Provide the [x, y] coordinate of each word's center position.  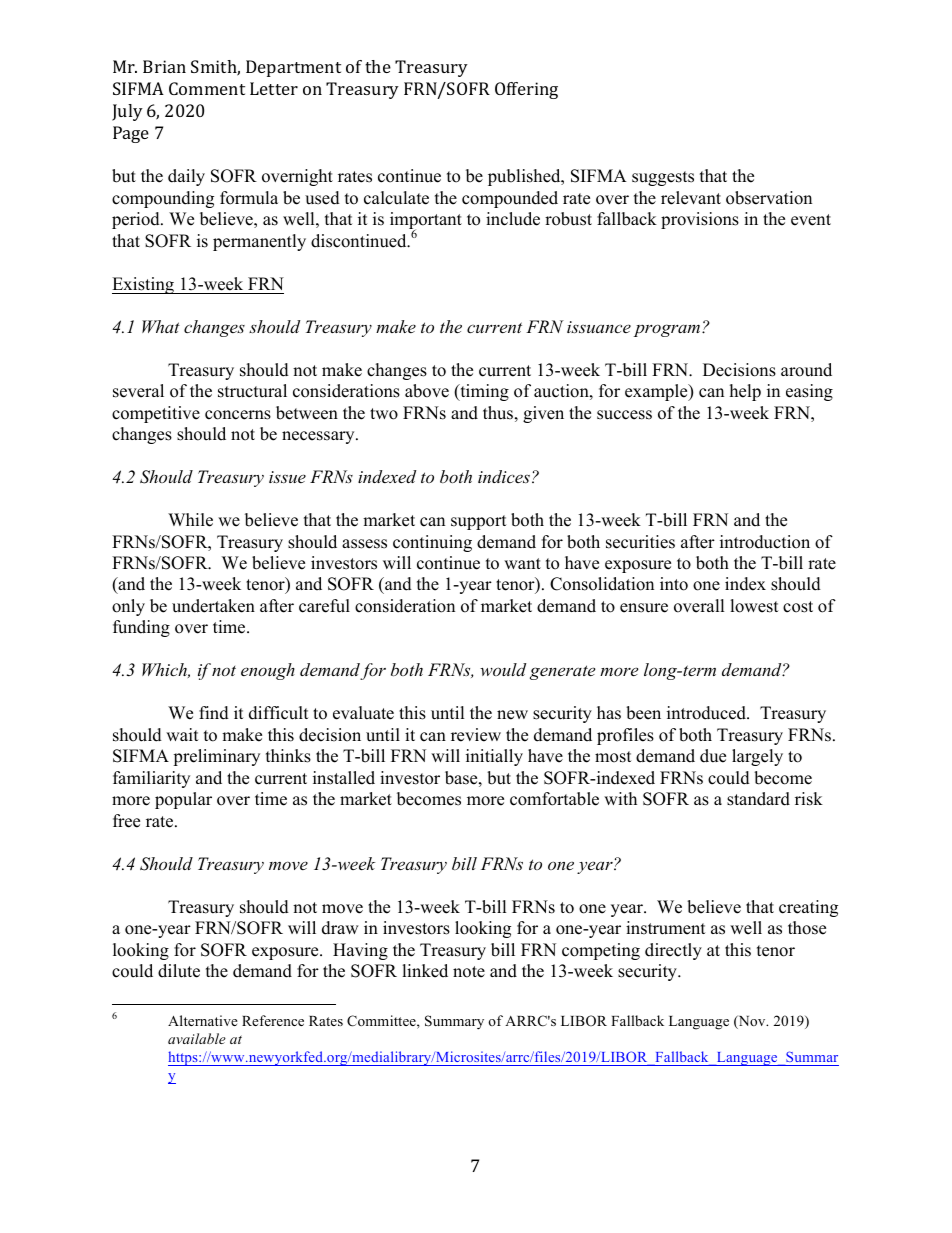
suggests [663, 178]
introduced [707, 713]
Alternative [203, 1020]
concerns [238, 415]
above [427, 391]
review [476, 735]
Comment [207, 88]
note [469, 972]
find [214, 713]
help [745, 392]
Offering [526, 90]
